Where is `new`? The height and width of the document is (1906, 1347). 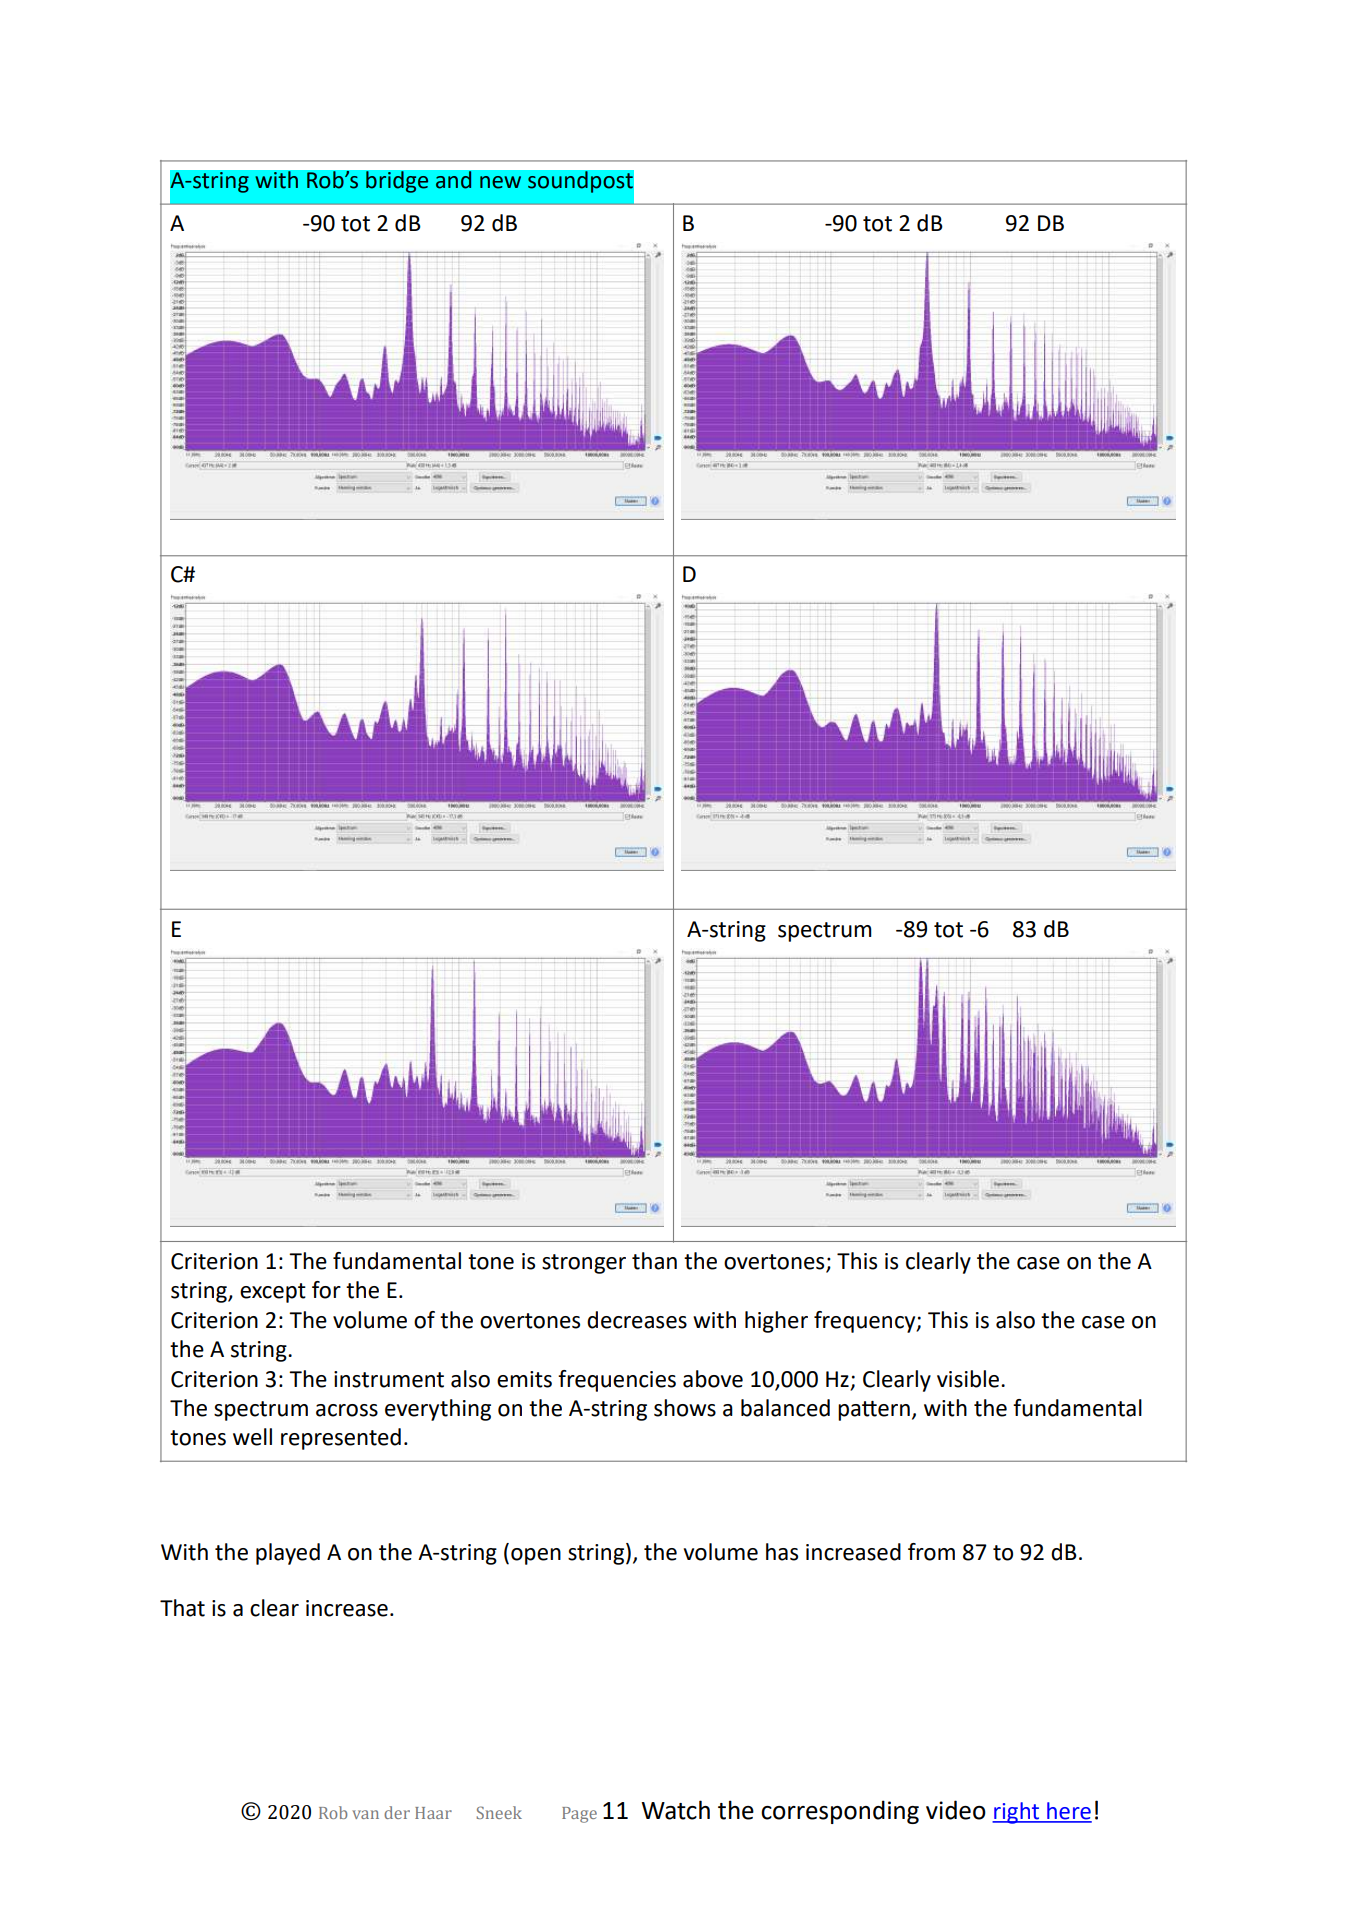
new is located at coordinates (500, 182).
